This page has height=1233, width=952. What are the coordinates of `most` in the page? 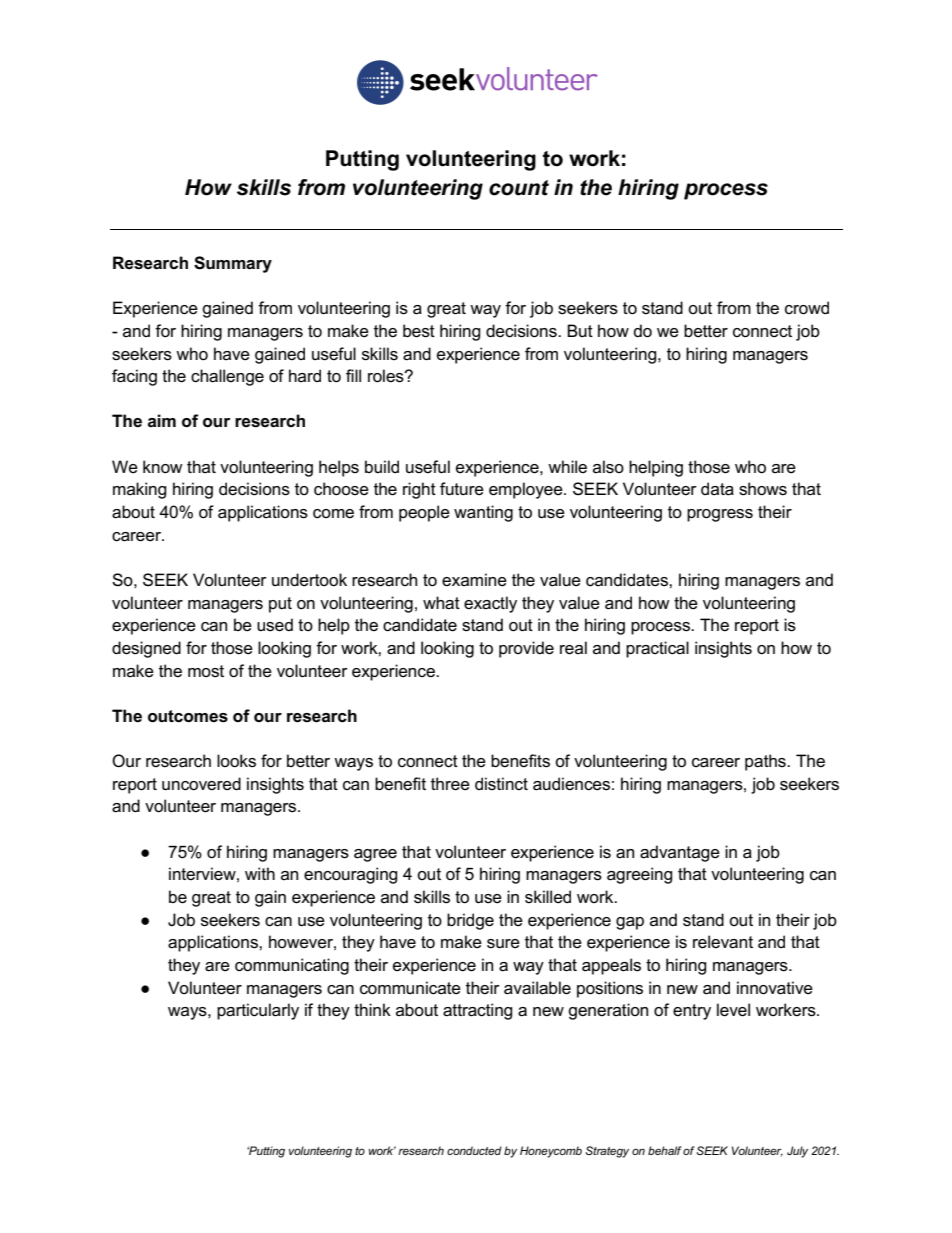 It's located at (206, 671).
